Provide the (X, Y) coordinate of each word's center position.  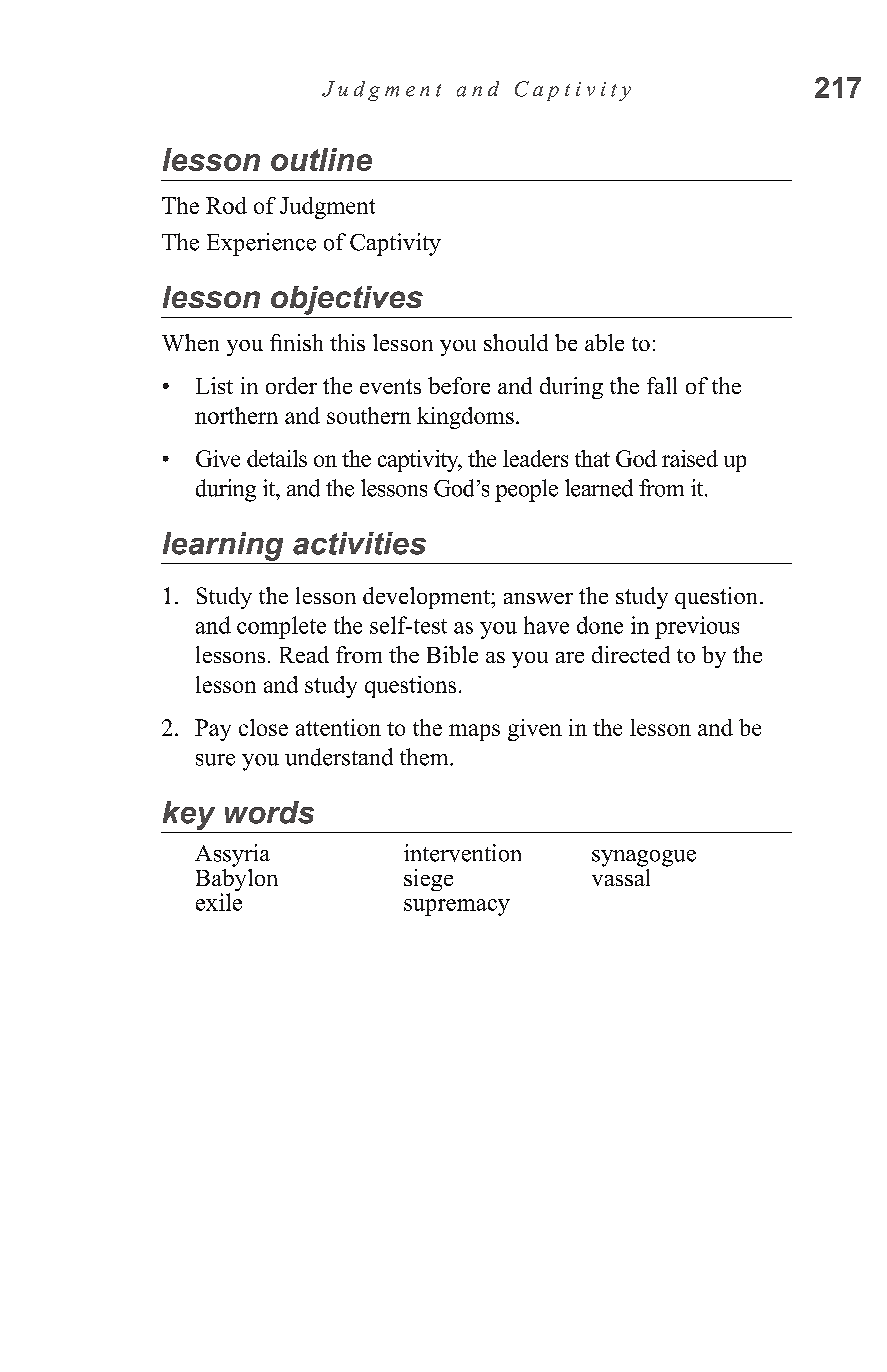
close (263, 727)
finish (296, 342)
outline (321, 159)
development (427, 598)
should (516, 342)
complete (281, 627)
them (425, 757)
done (600, 625)
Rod (226, 205)
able (604, 342)
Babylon (237, 880)
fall (662, 385)
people (526, 490)
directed (631, 654)
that (592, 458)
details (277, 458)
